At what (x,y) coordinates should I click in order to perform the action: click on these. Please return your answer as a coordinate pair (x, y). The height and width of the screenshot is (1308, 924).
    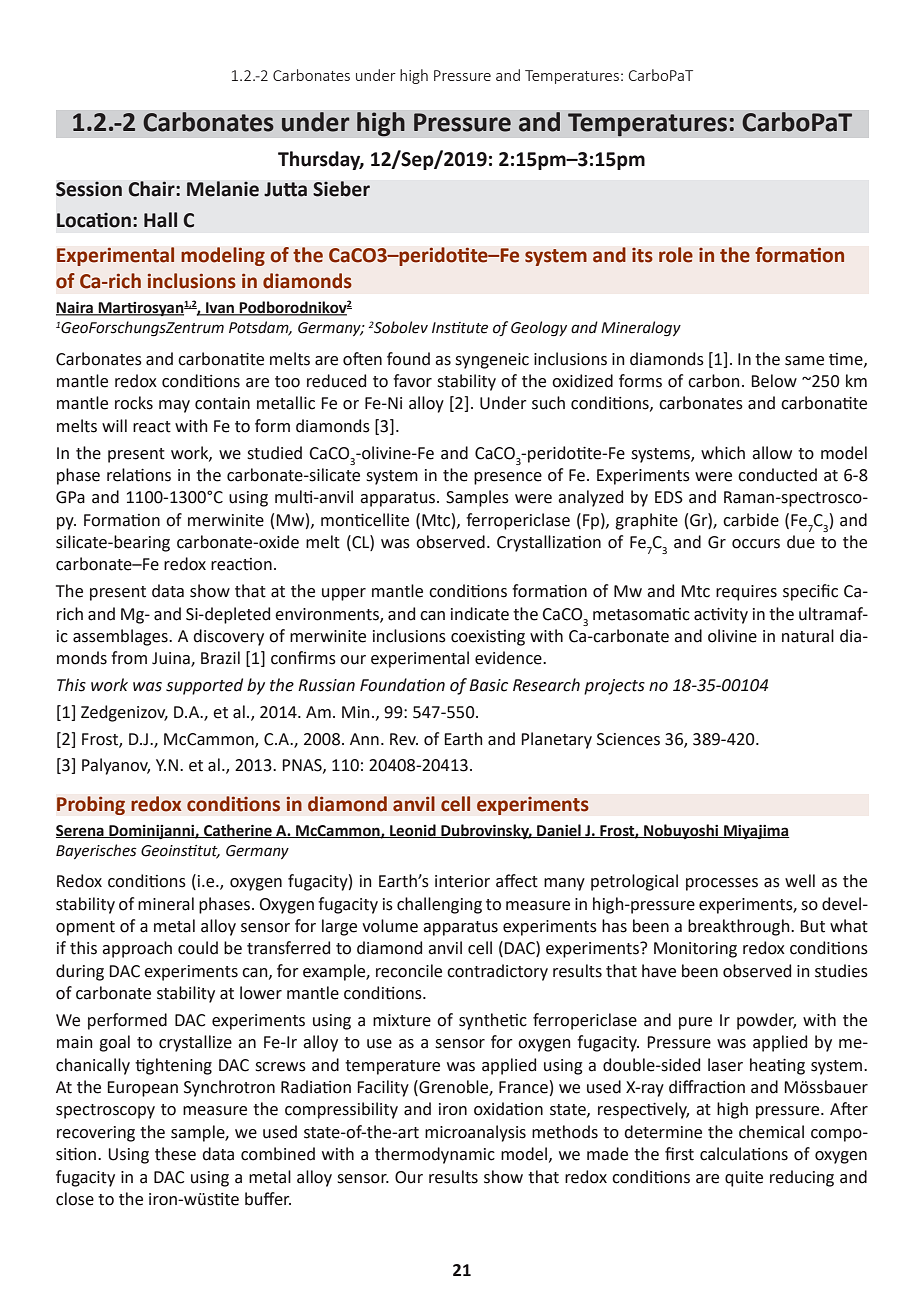
    Looking at the image, I should click on (175, 1154).
